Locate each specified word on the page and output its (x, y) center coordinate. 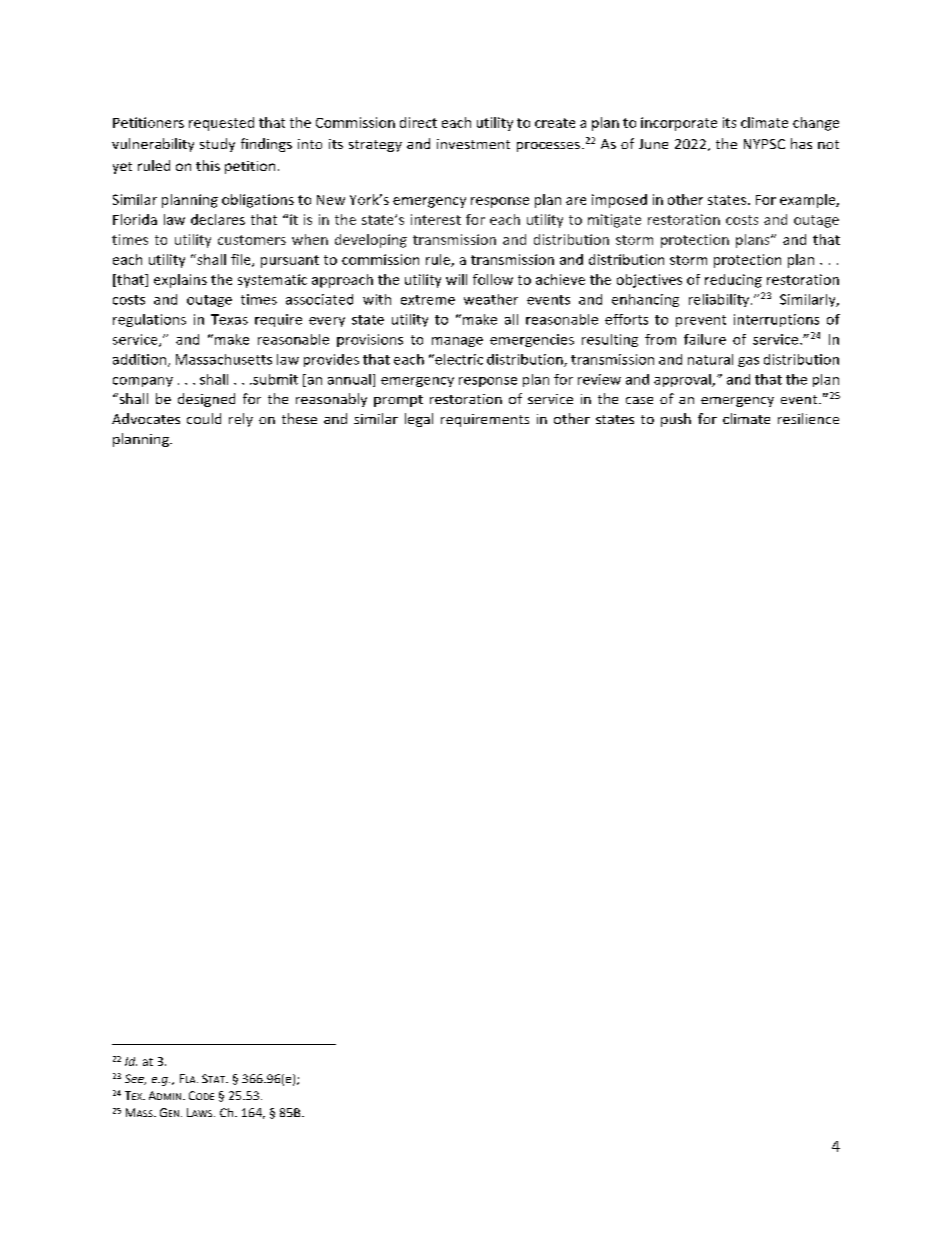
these (299, 418)
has (801, 143)
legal (419, 420)
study (217, 145)
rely (241, 420)
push (676, 420)
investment (473, 144)
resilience (808, 418)
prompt (398, 401)
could (204, 418)
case (639, 400)
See (135, 1079)
